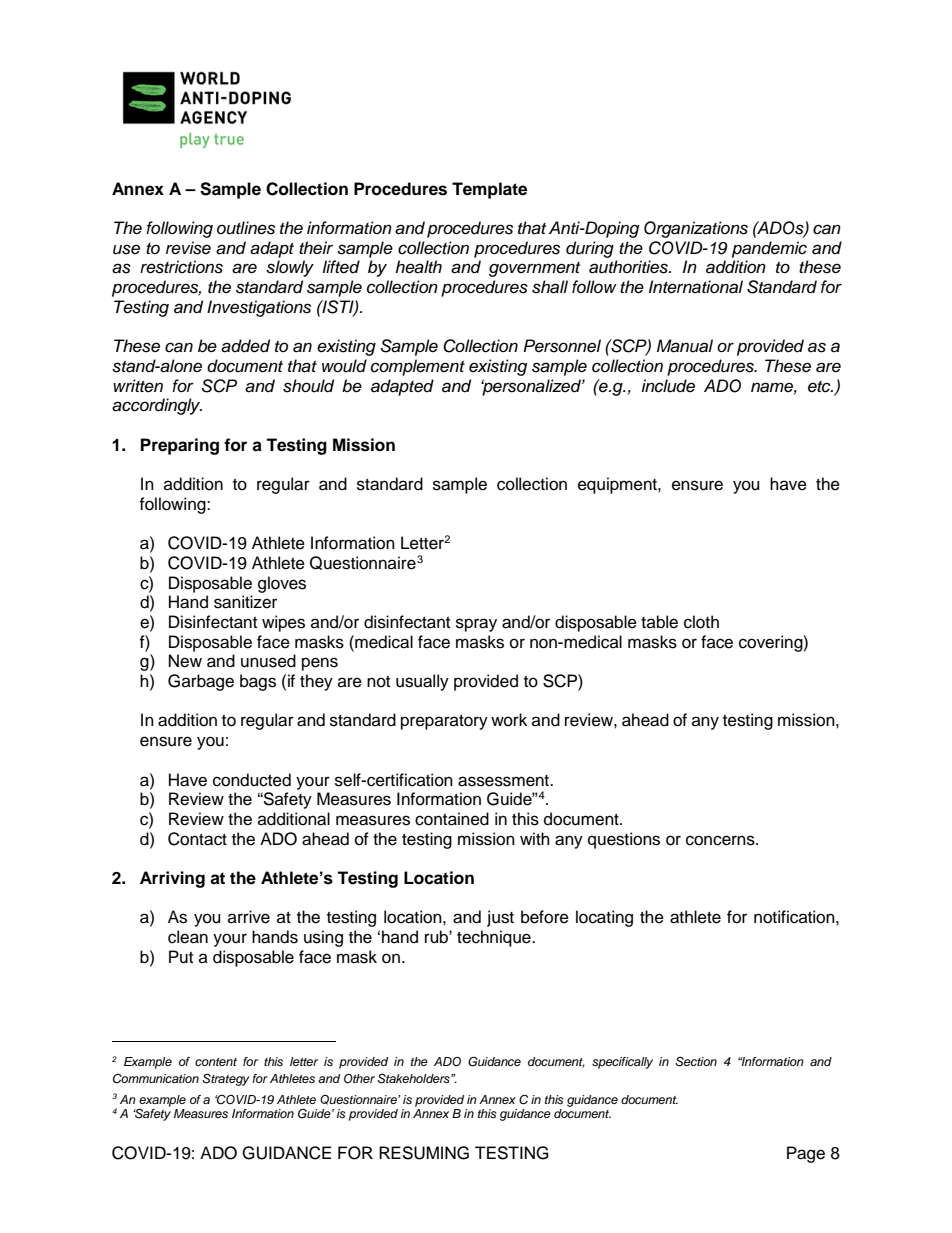 The image size is (952, 1233). I want to click on Strategy, so click(226, 1079).
